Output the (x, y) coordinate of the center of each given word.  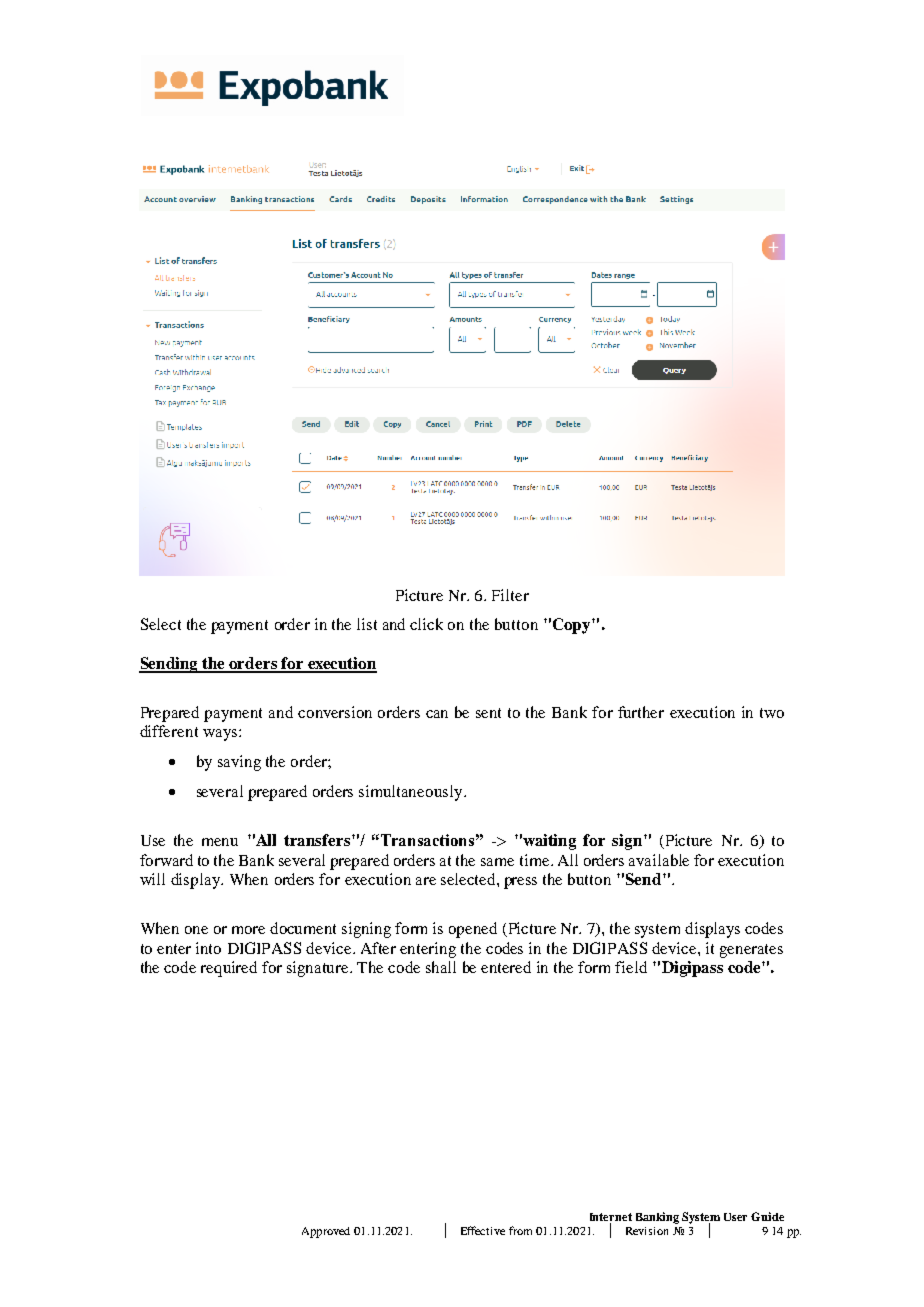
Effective (483, 1230)
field (631, 967)
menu (220, 842)
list (367, 624)
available (659, 860)
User (735, 1217)
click (426, 624)
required (229, 969)
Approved (326, 1232)
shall (441, 967)
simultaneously (412, 793)
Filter (510, 595)
